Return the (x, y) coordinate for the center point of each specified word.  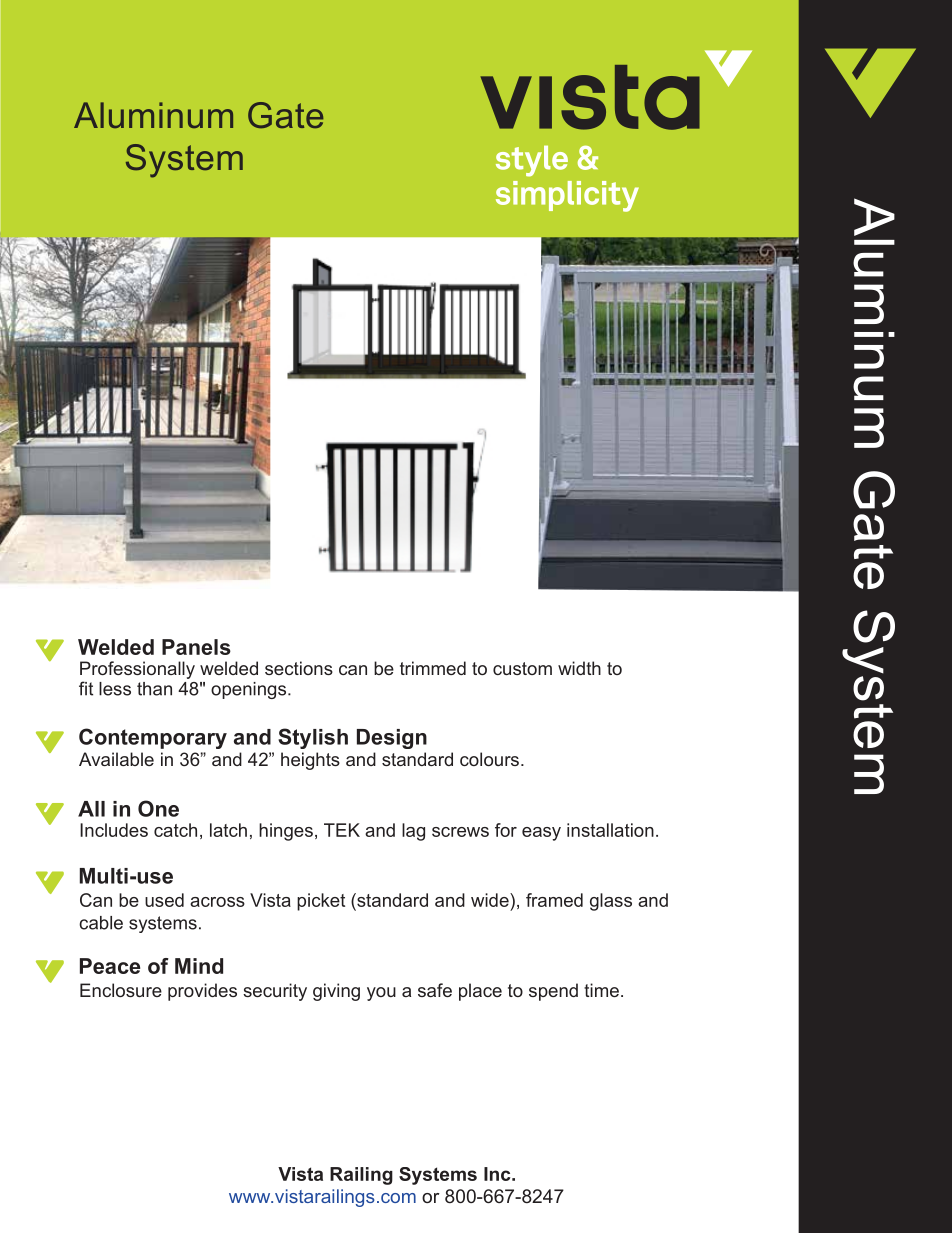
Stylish (313, 738)
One (158, 808)
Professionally (137, 670)
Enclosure (121, 990)
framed (554, 900)
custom (522, 668)
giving (336, 992)
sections (299, 668)
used (164, 900)
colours (489, 759)
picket (321, 902)
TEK (342, 830)
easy (541, 834)
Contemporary (153, 738)
